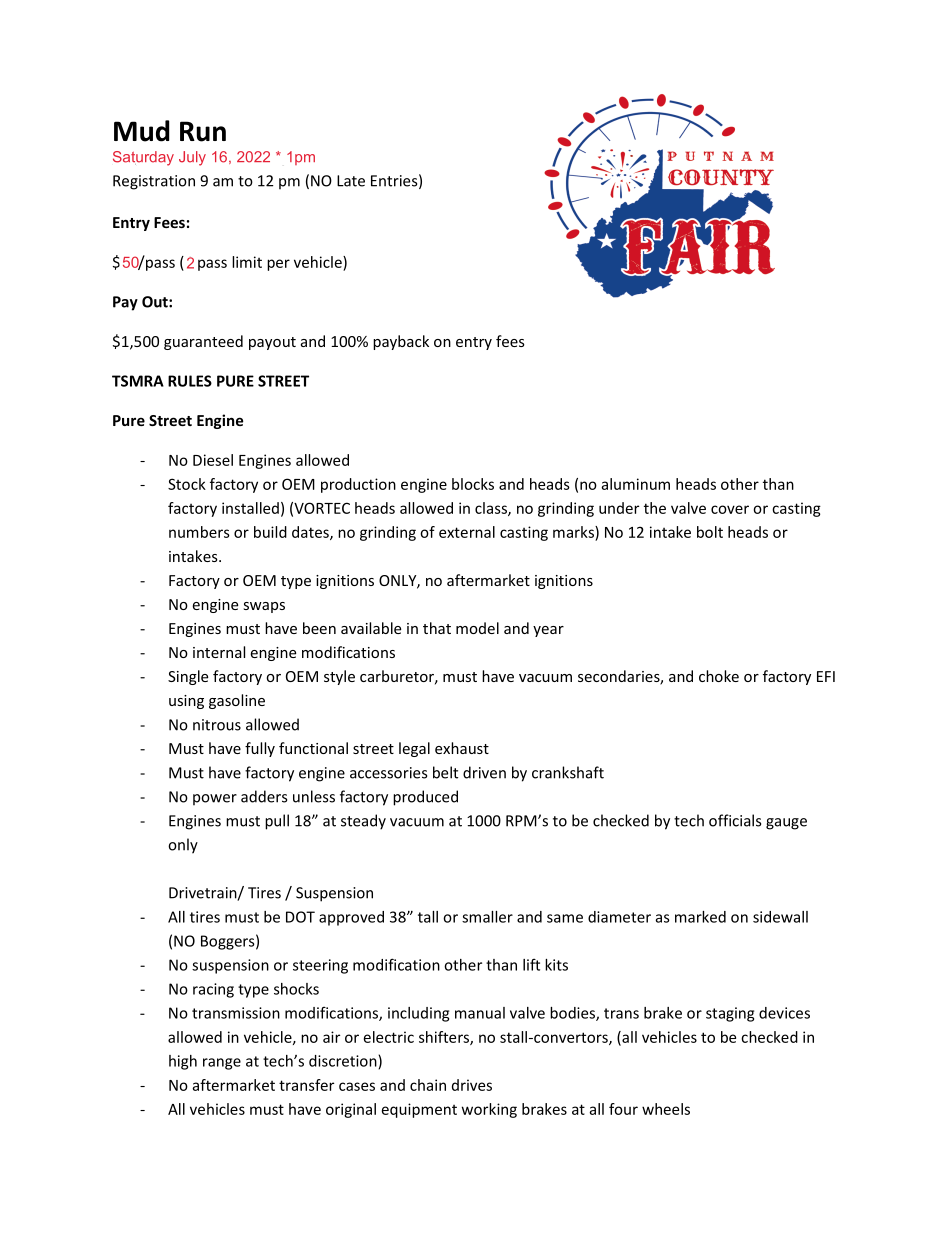 This page has height=1233, width=952. Describe the element at coordinates (730, 509) in the page. I see `cover` at that location.
